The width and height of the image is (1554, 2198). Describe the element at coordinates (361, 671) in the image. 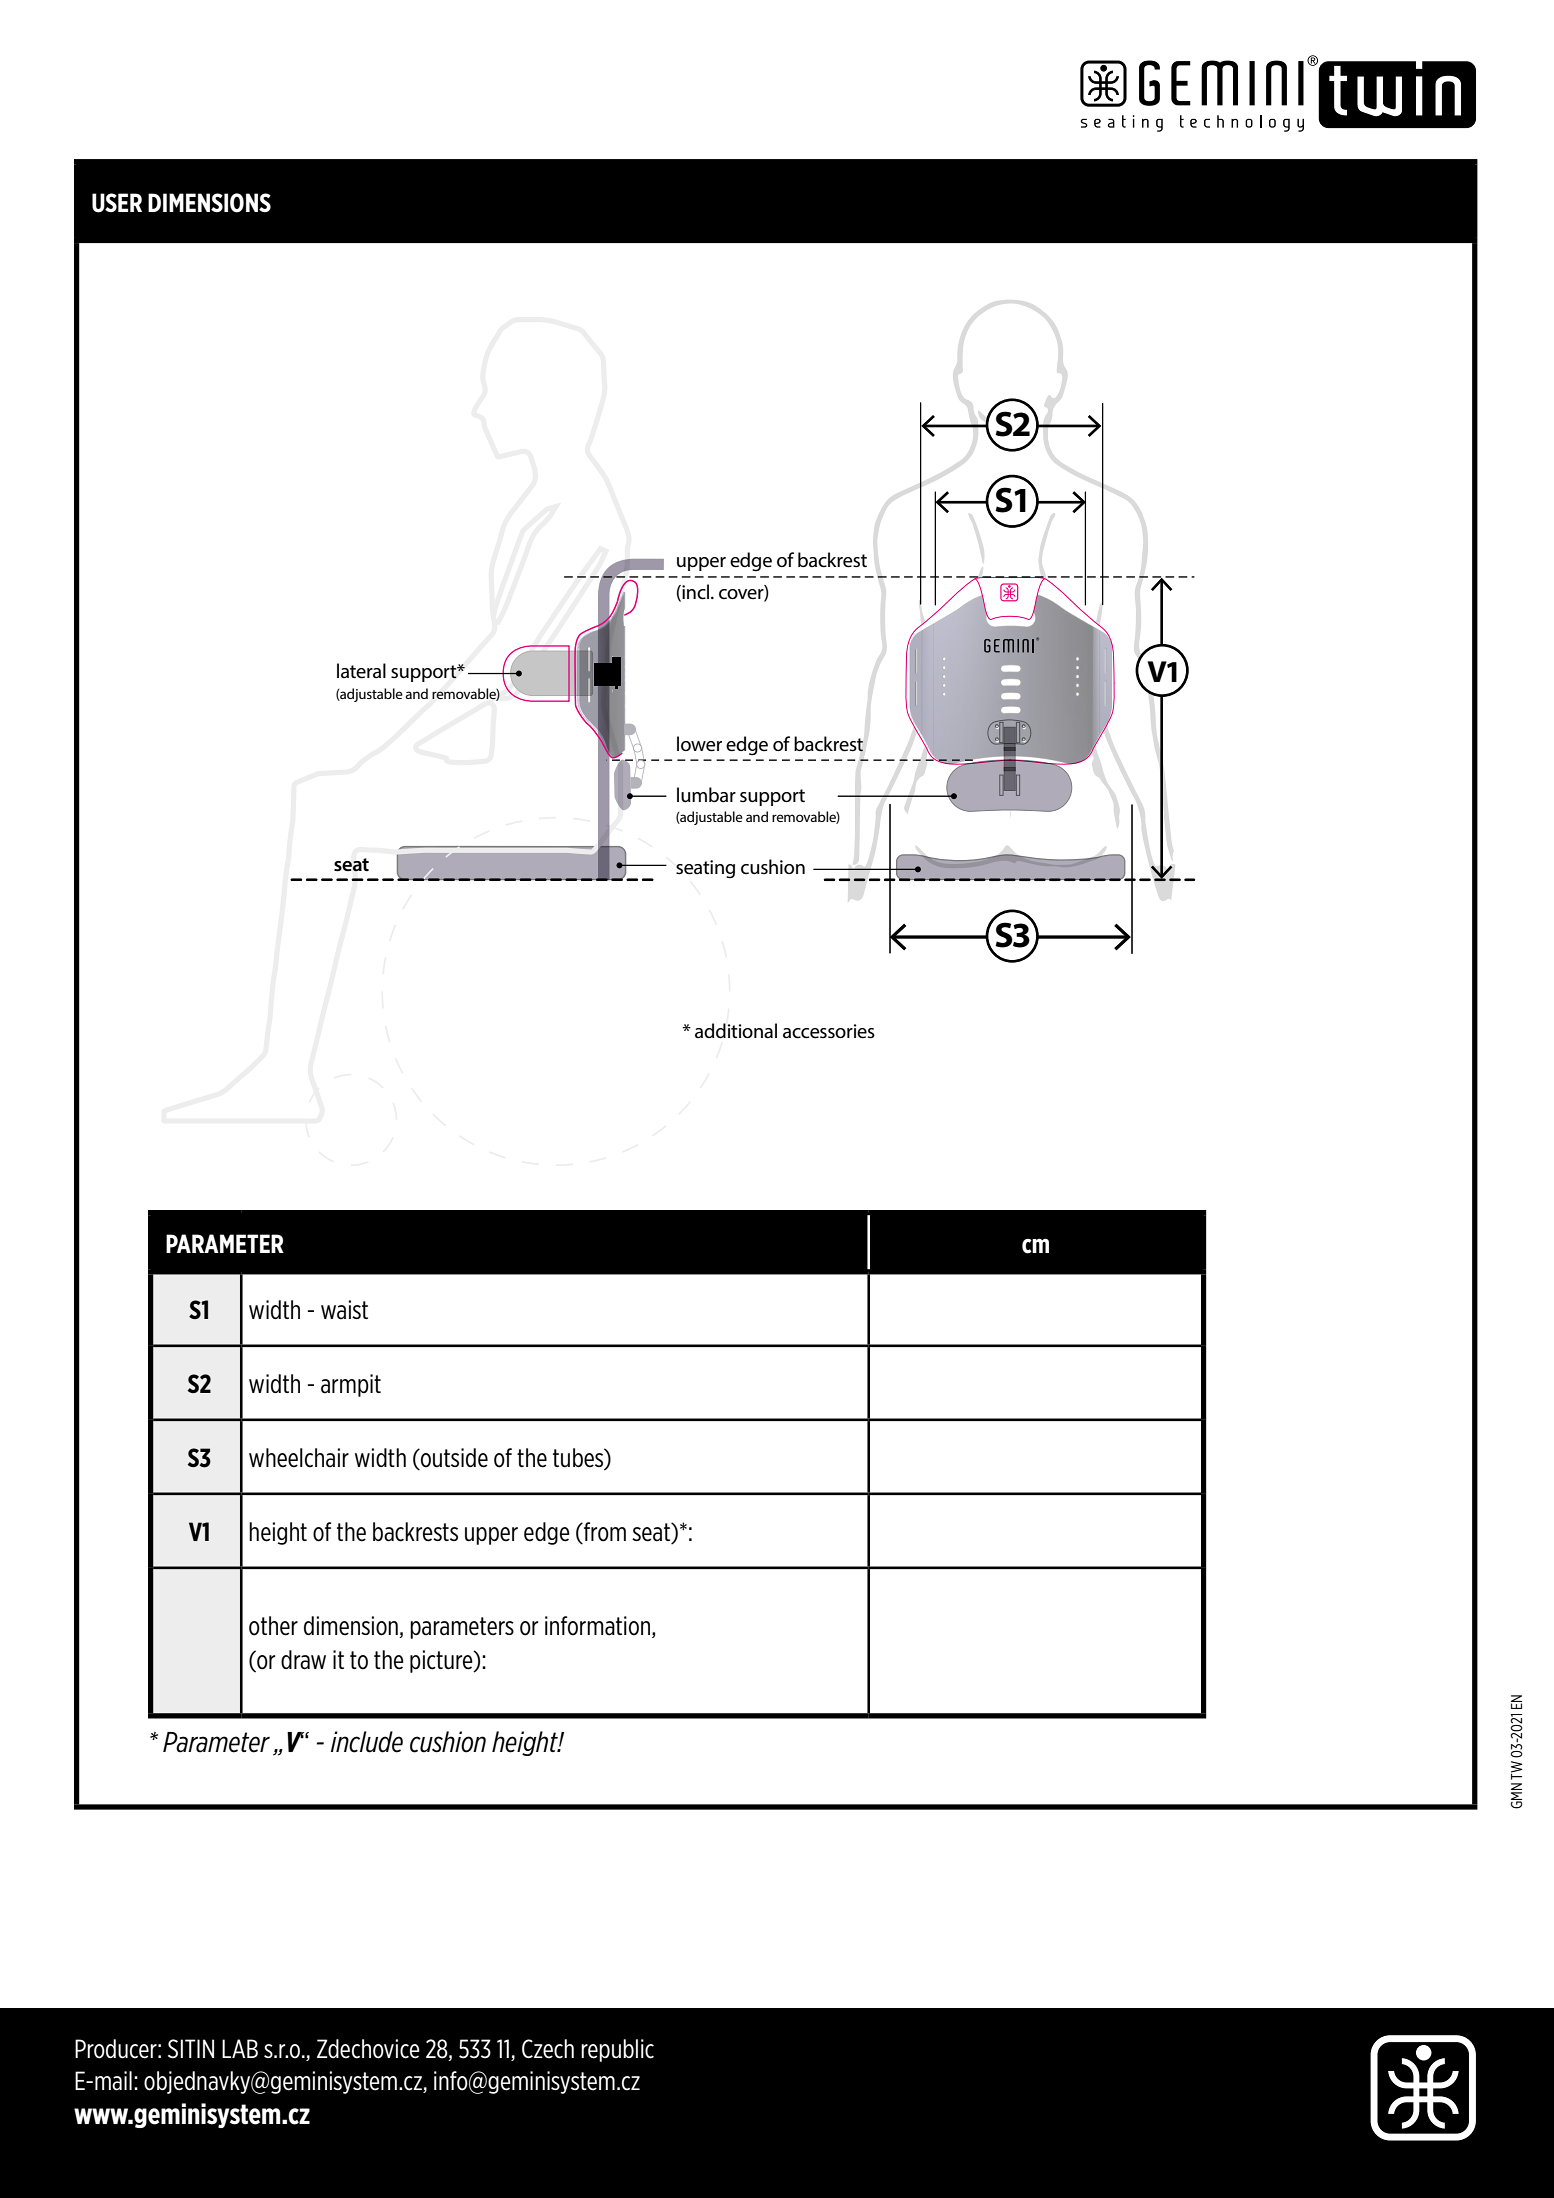

I see `lateral` at that location.
